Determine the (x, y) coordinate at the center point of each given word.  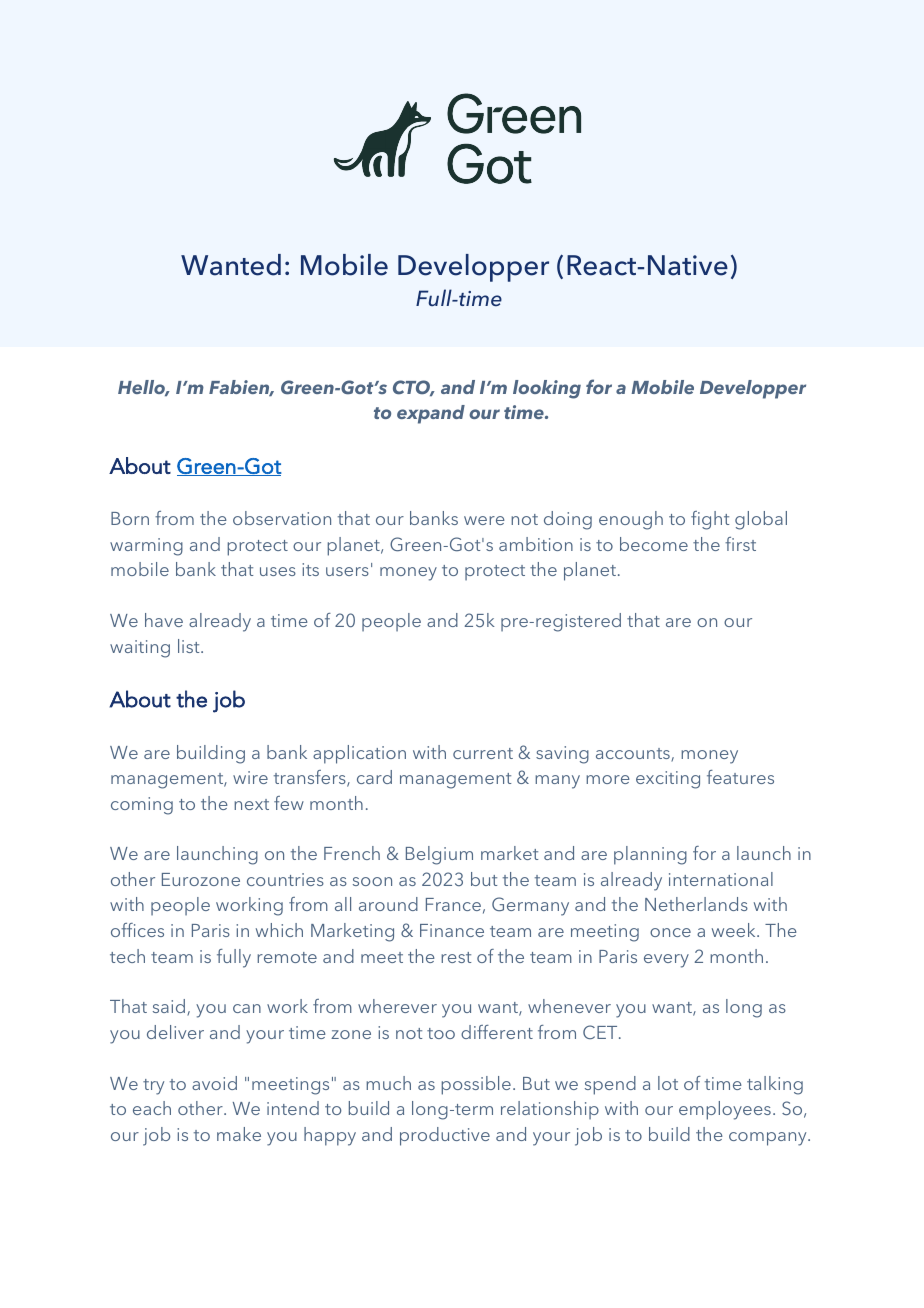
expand (431, 414)
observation (282, 518)
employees (725, 1110)
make (239, 1134)
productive (445, 1136)
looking (547, 389)
